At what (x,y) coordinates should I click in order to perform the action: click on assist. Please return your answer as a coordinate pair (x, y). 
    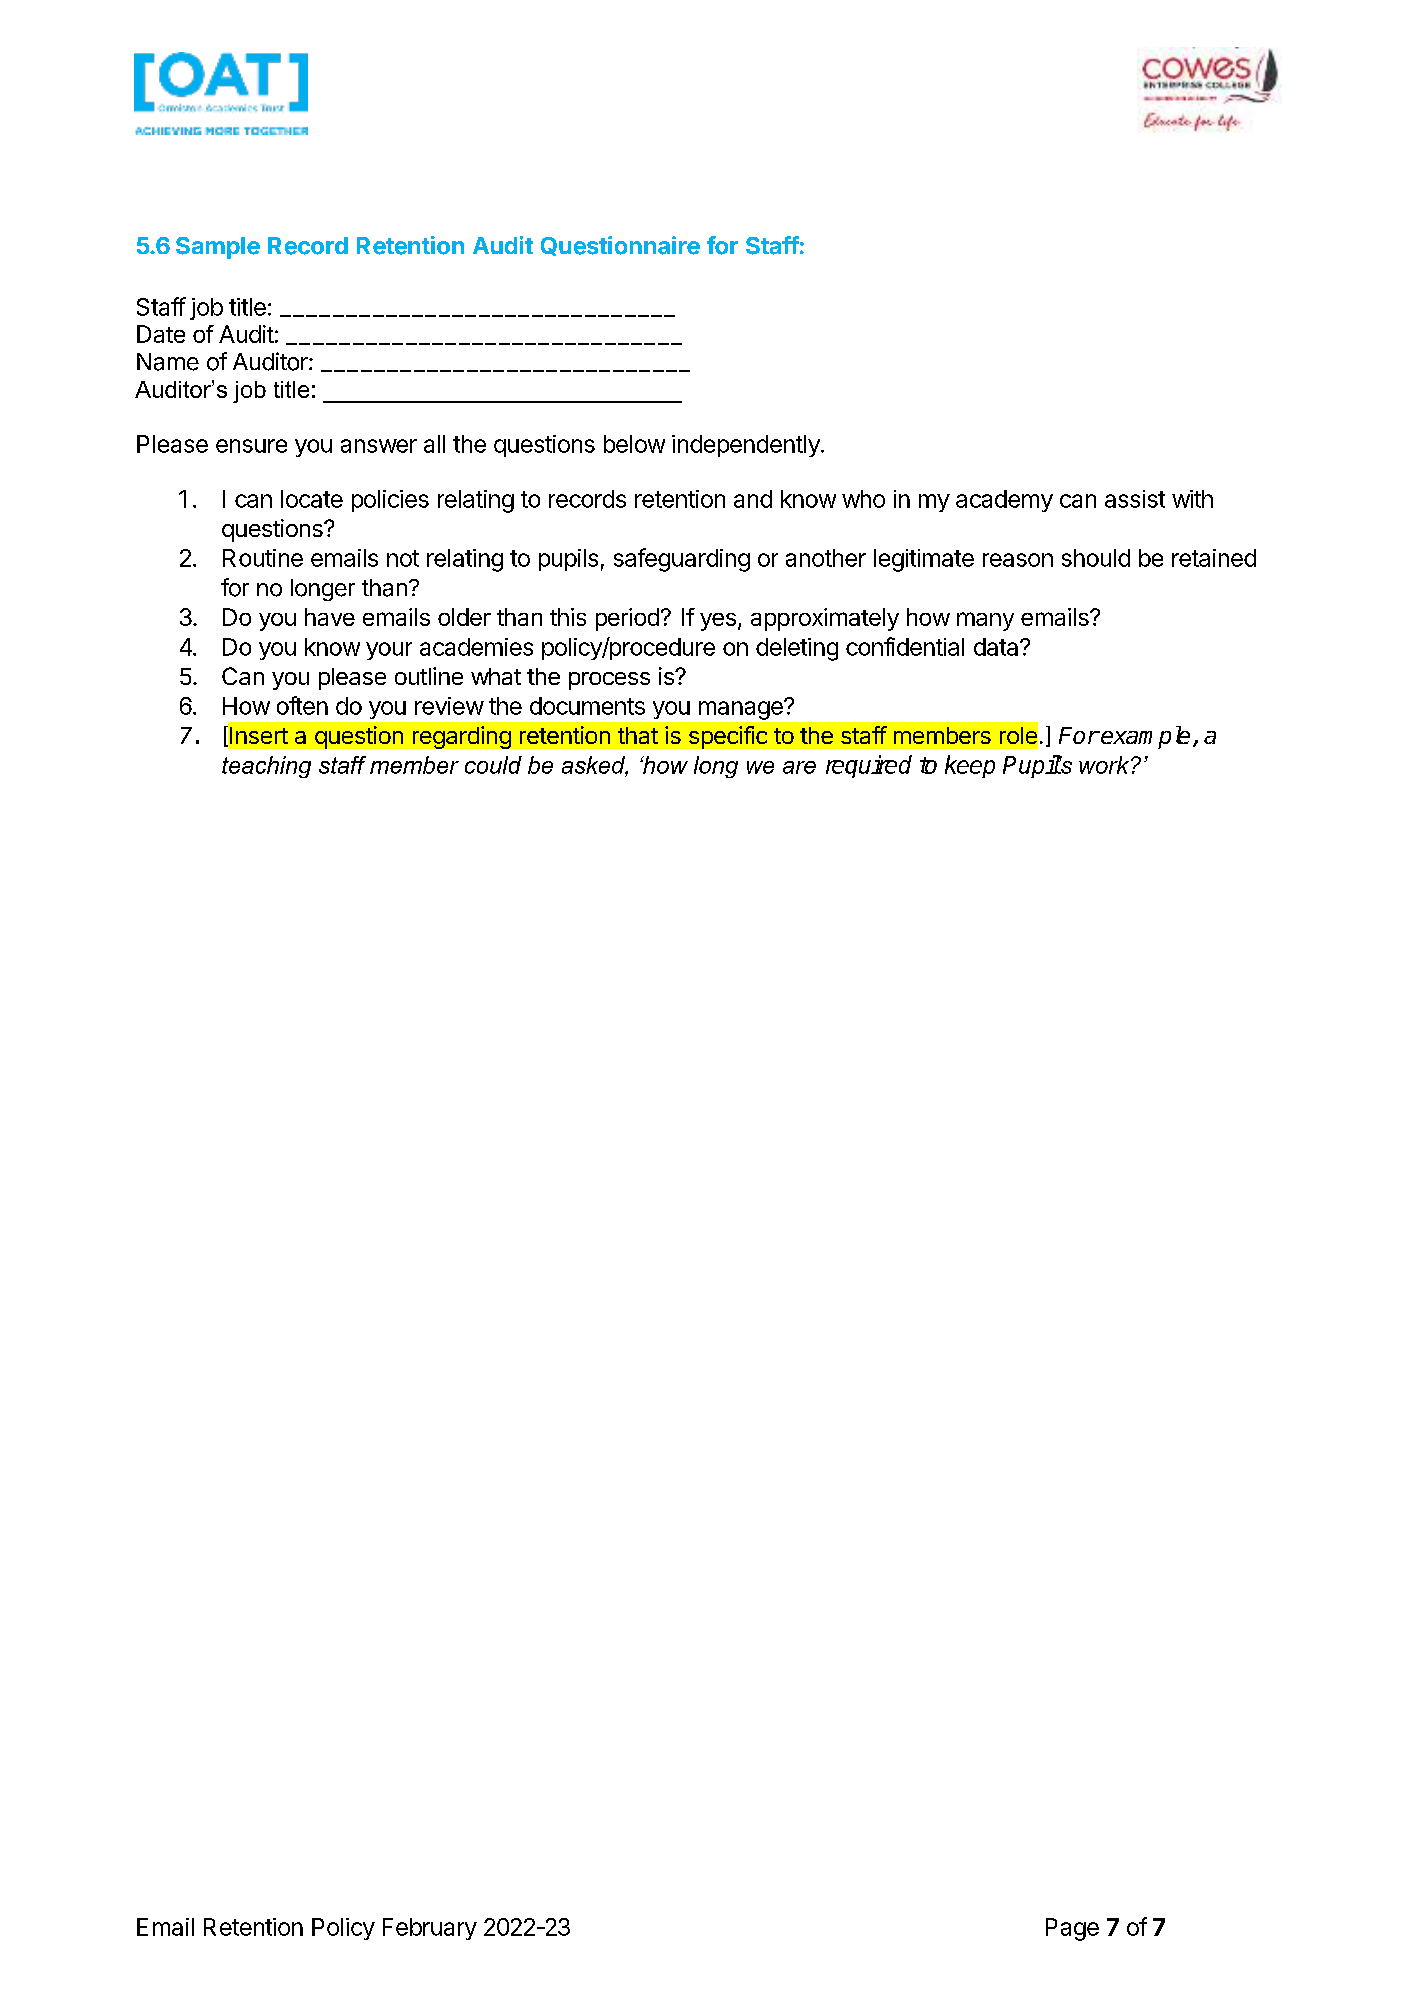
    Looking at the image, I should click on (1135, 499).
